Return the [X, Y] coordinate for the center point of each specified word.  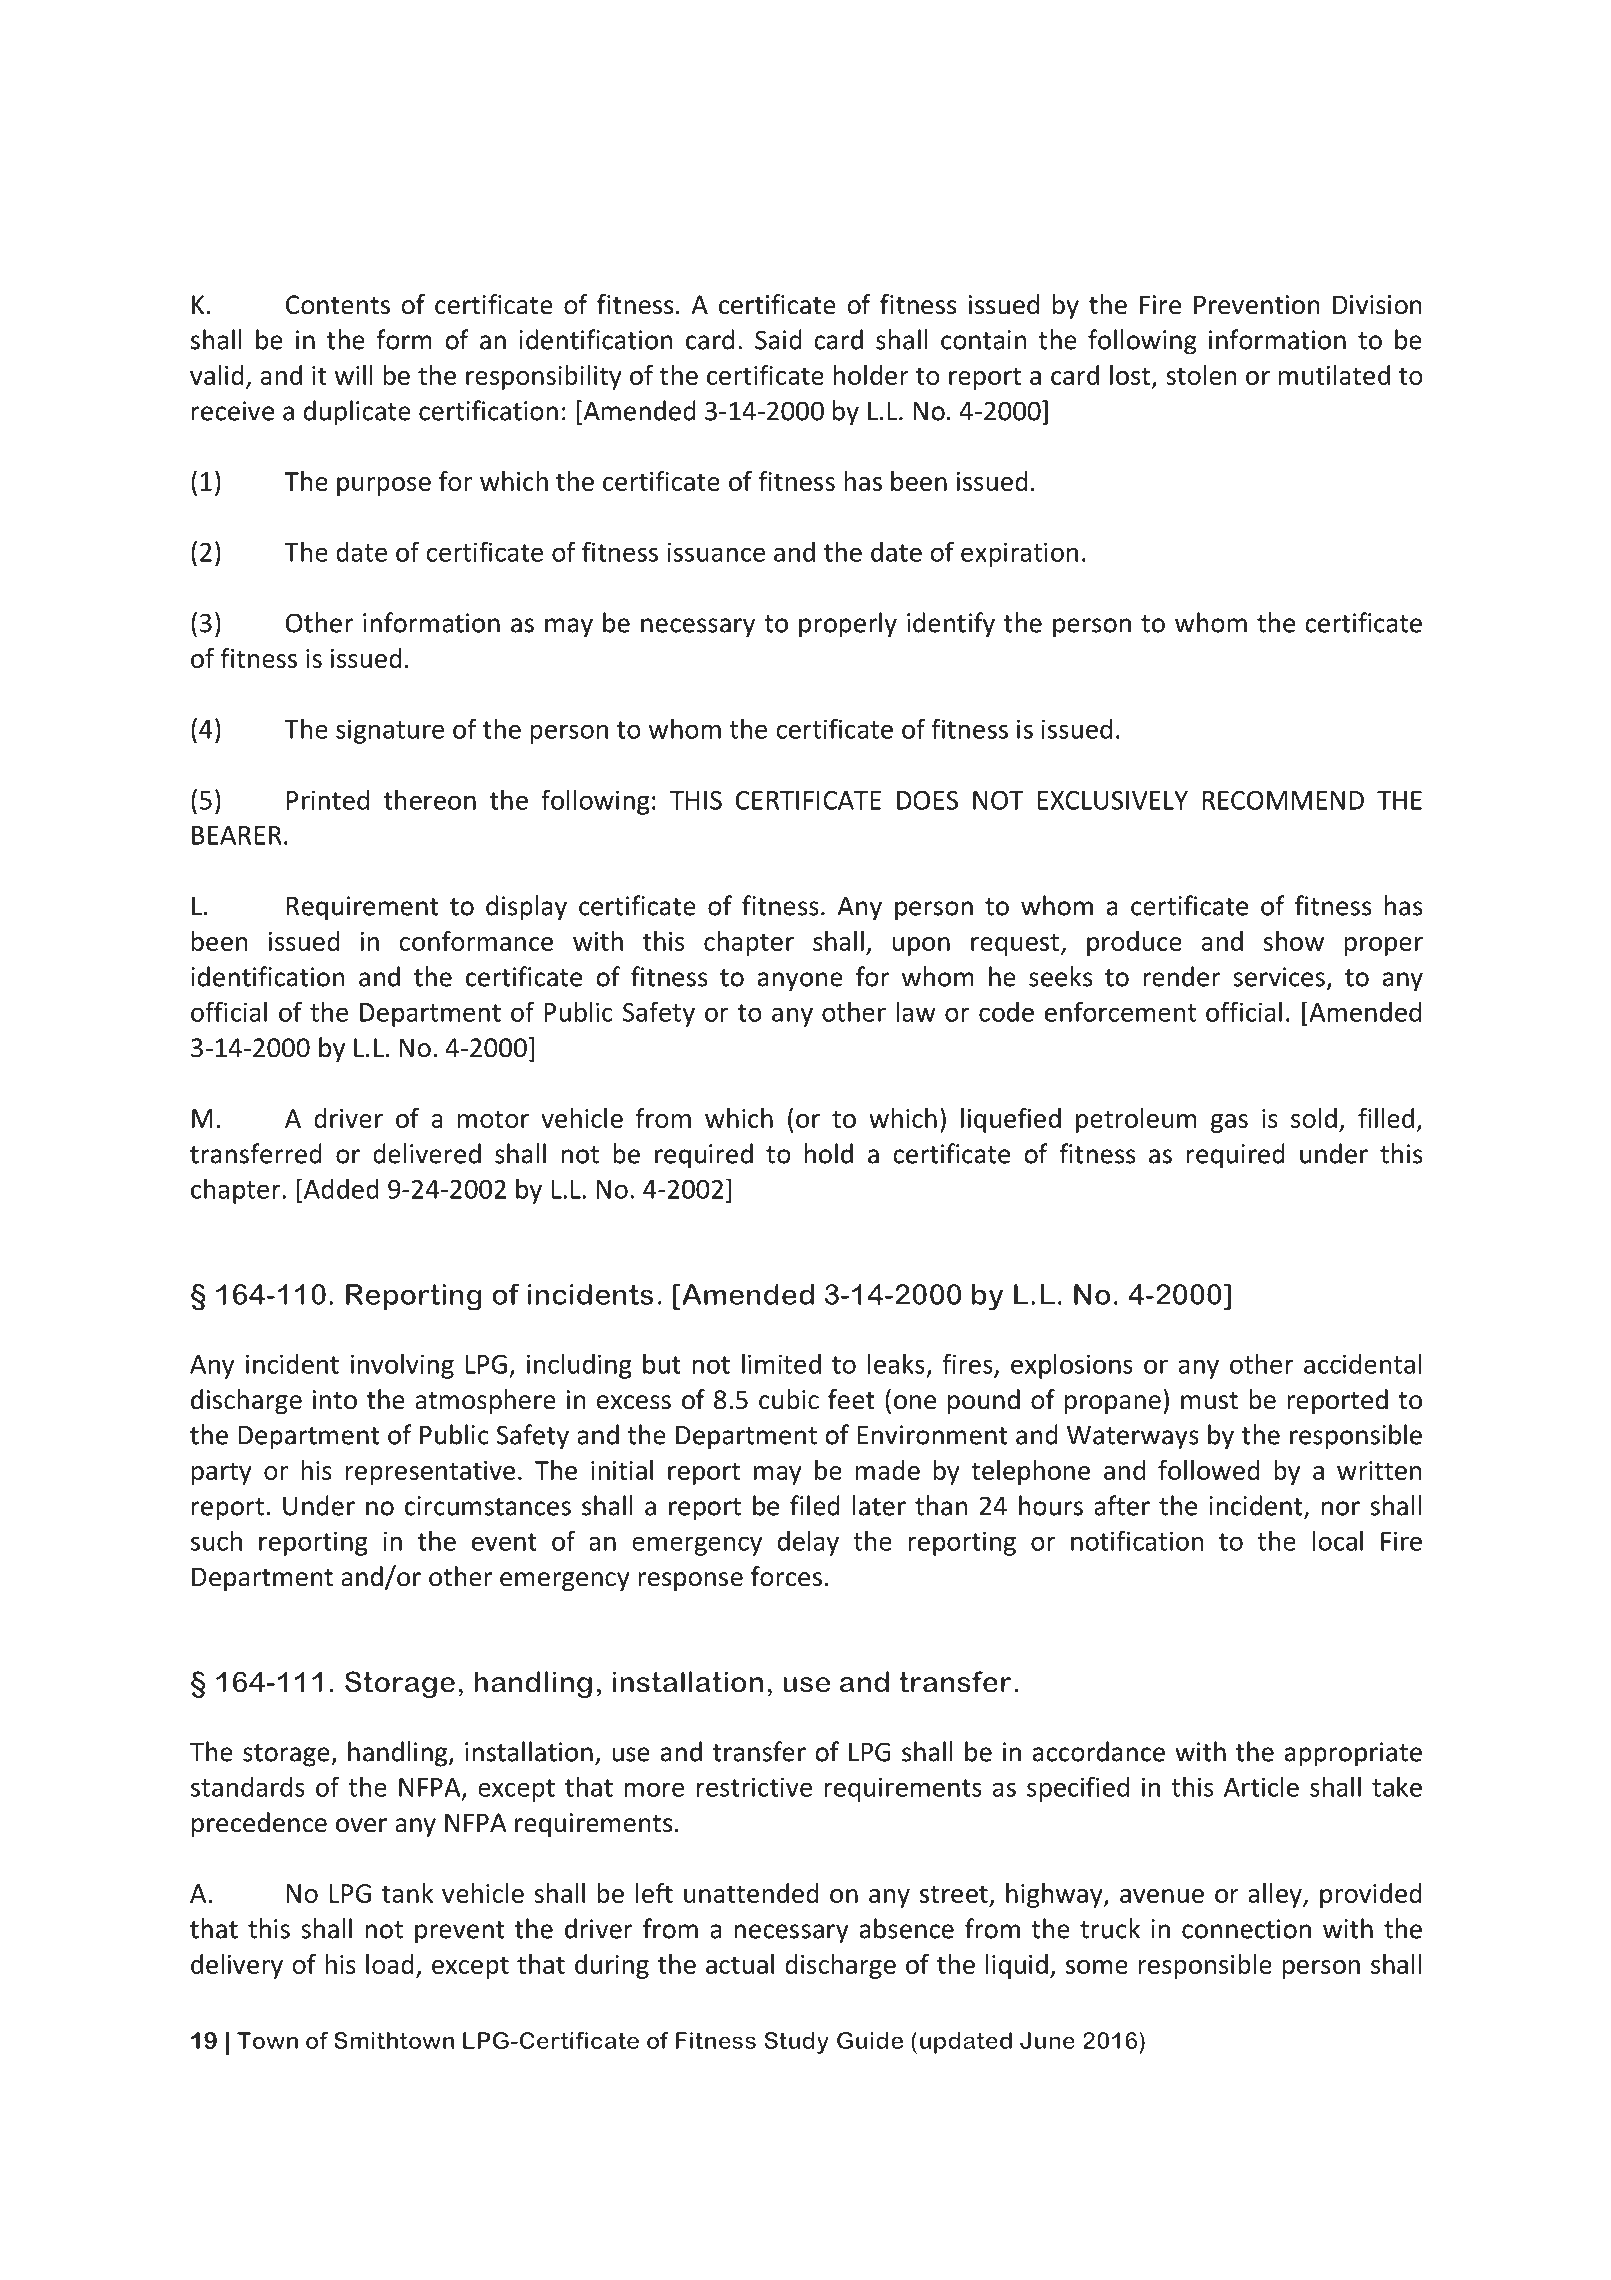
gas [1229, 1123]
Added [340, 1188]
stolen [1201, 375]
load [390, 1964]
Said [778, 339]
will [354, 375]
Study [796, 2043]
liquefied [1011, 1120]
